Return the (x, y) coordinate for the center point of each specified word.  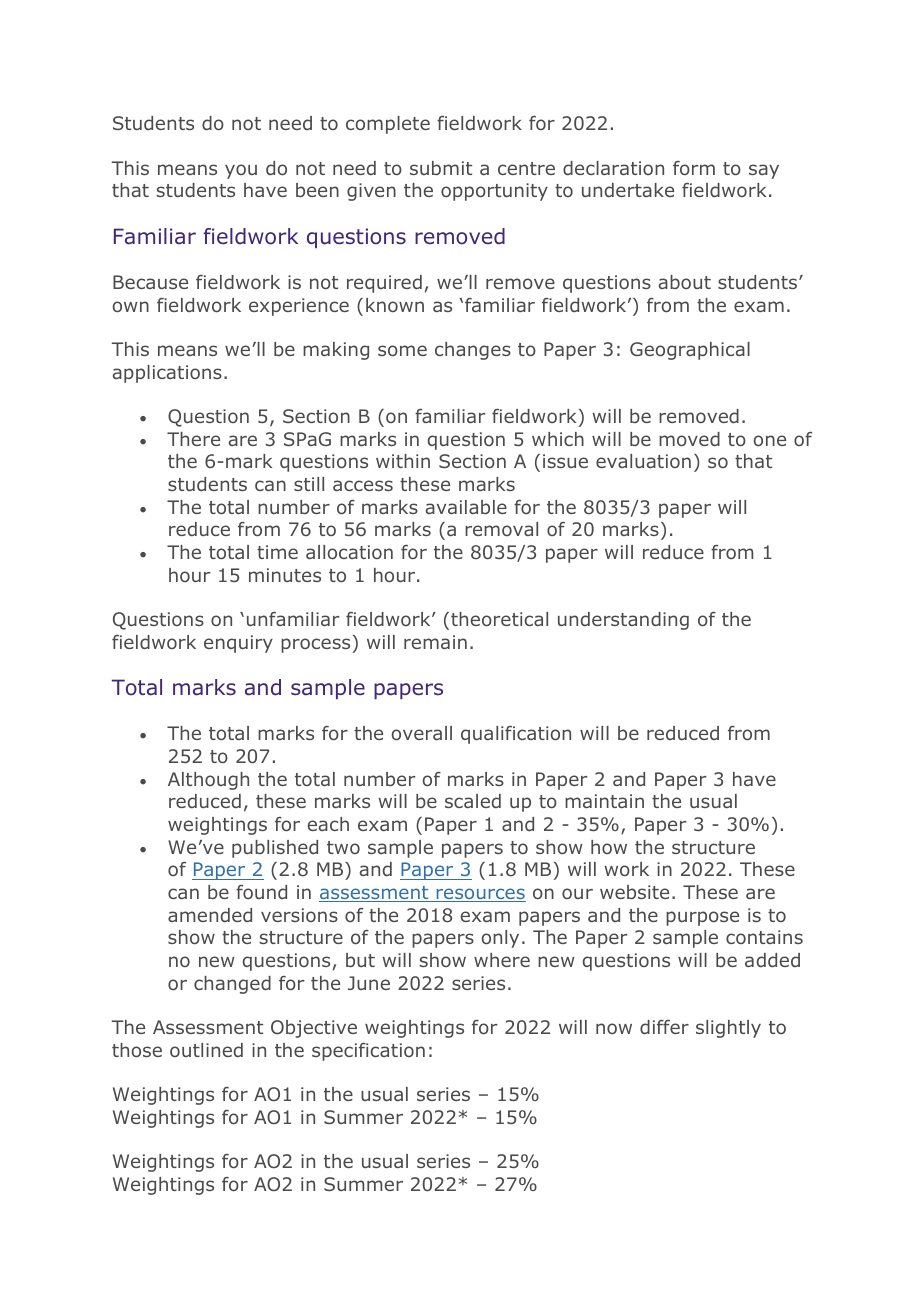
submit (441, 168)
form (694, 168)
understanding (623, 621)
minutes (285, 575)
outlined (206, 1050)
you (241, 171)
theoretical (499, 619)
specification (368, 1052)
